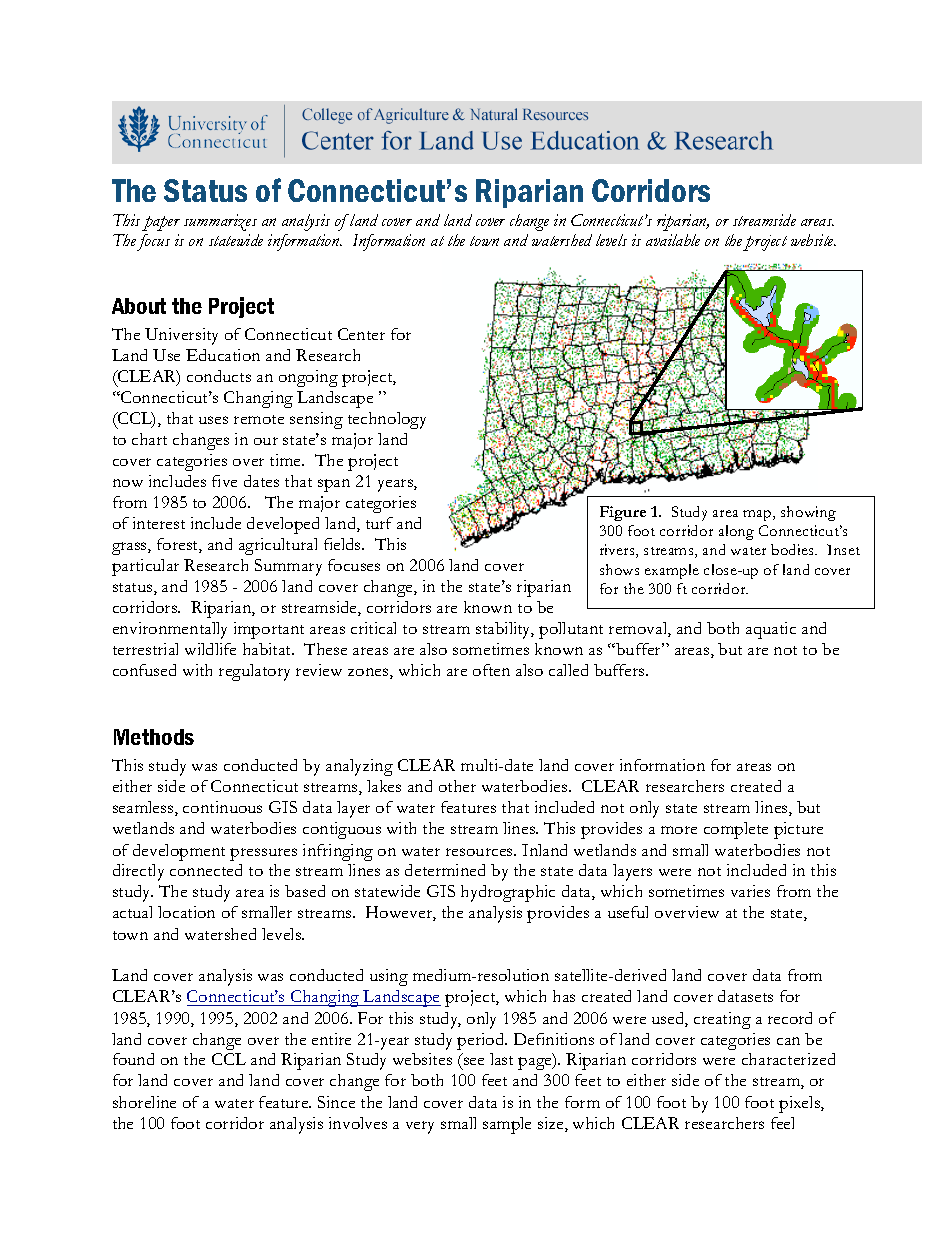 The height and width of the document is (1233, 952). I want to click on Center, so click(361, 334).
